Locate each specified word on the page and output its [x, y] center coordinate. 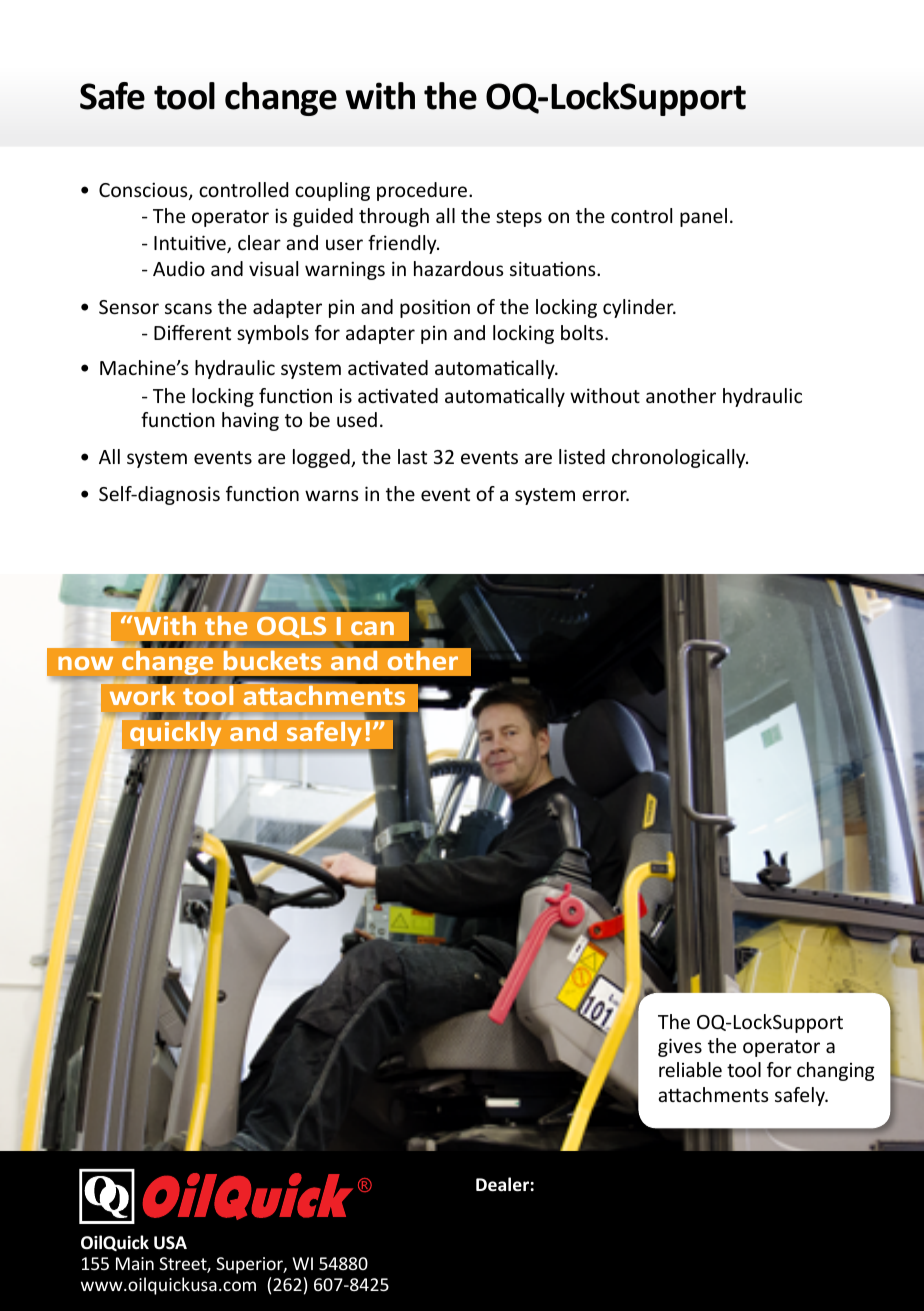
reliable [690, 1069]
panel [703, 217]
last [412, 456]
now [85, 663]
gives [680, 1047]
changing [835, 1071]
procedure [422, 191]
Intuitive [191, 244]
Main [135, 1263]
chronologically [680, 458]
